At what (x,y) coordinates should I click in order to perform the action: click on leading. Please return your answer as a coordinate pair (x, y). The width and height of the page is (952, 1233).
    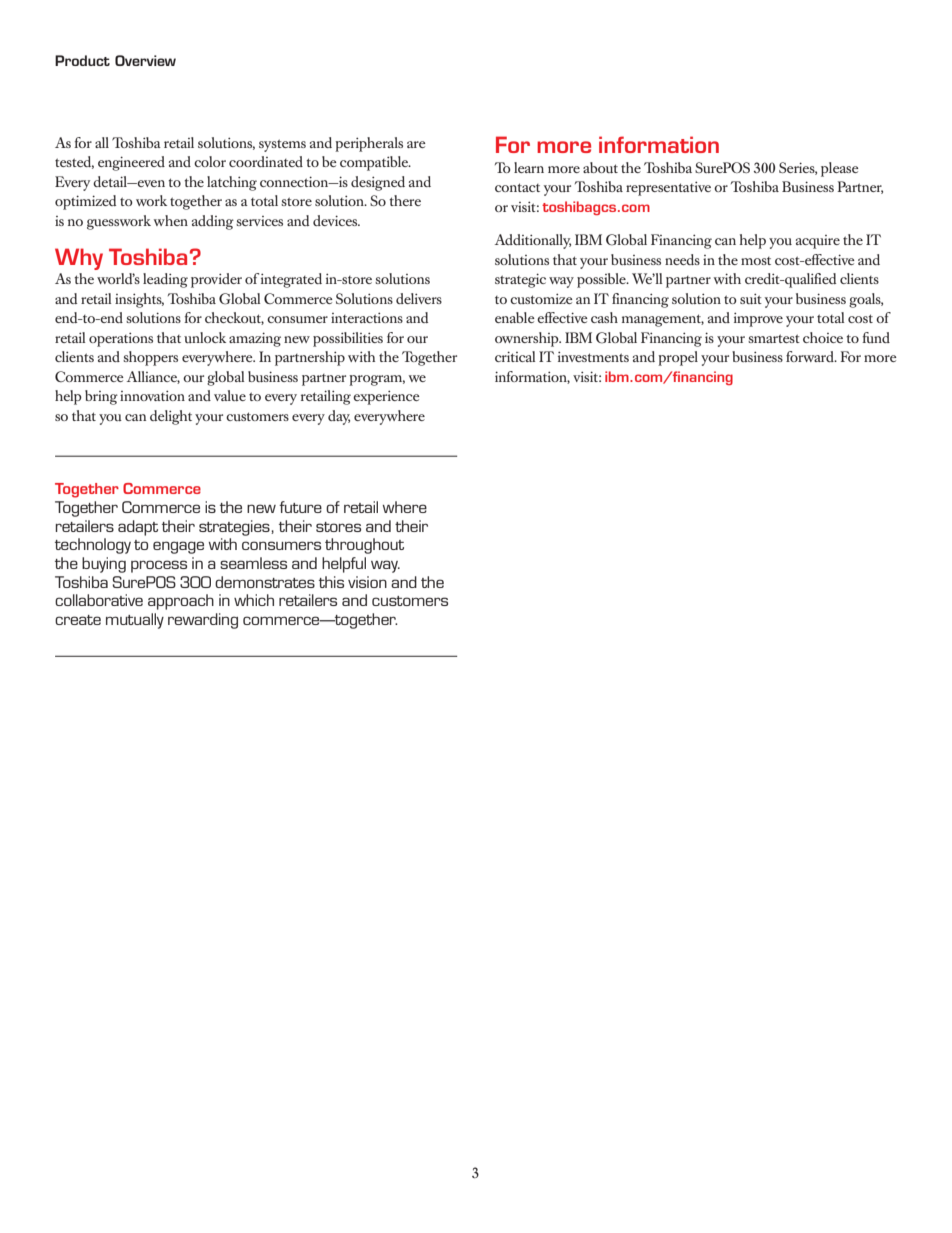
    Looking at the image, I should click on (165, 280).
